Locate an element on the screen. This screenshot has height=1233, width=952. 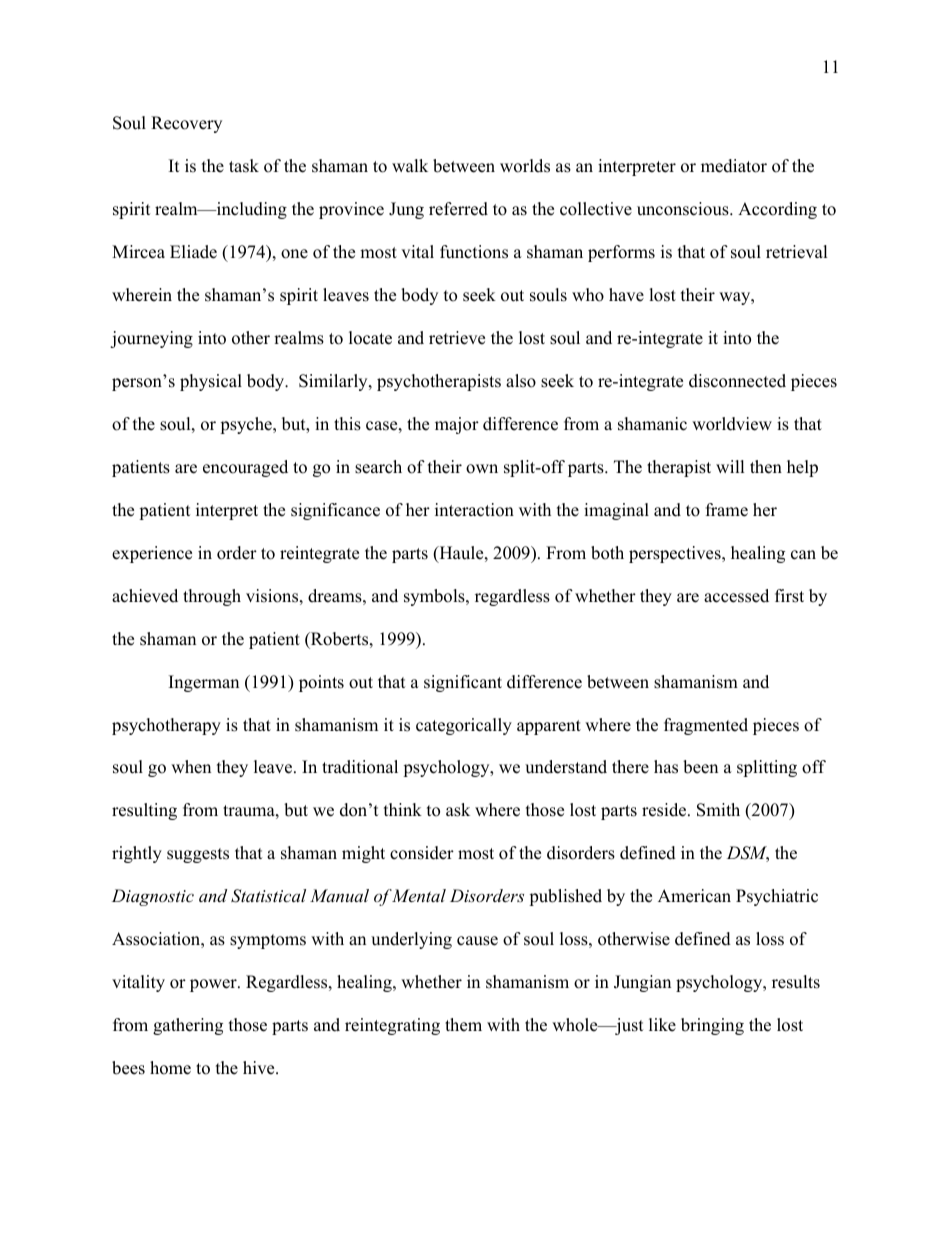
fragmented is located at coordinates (706, 726).
